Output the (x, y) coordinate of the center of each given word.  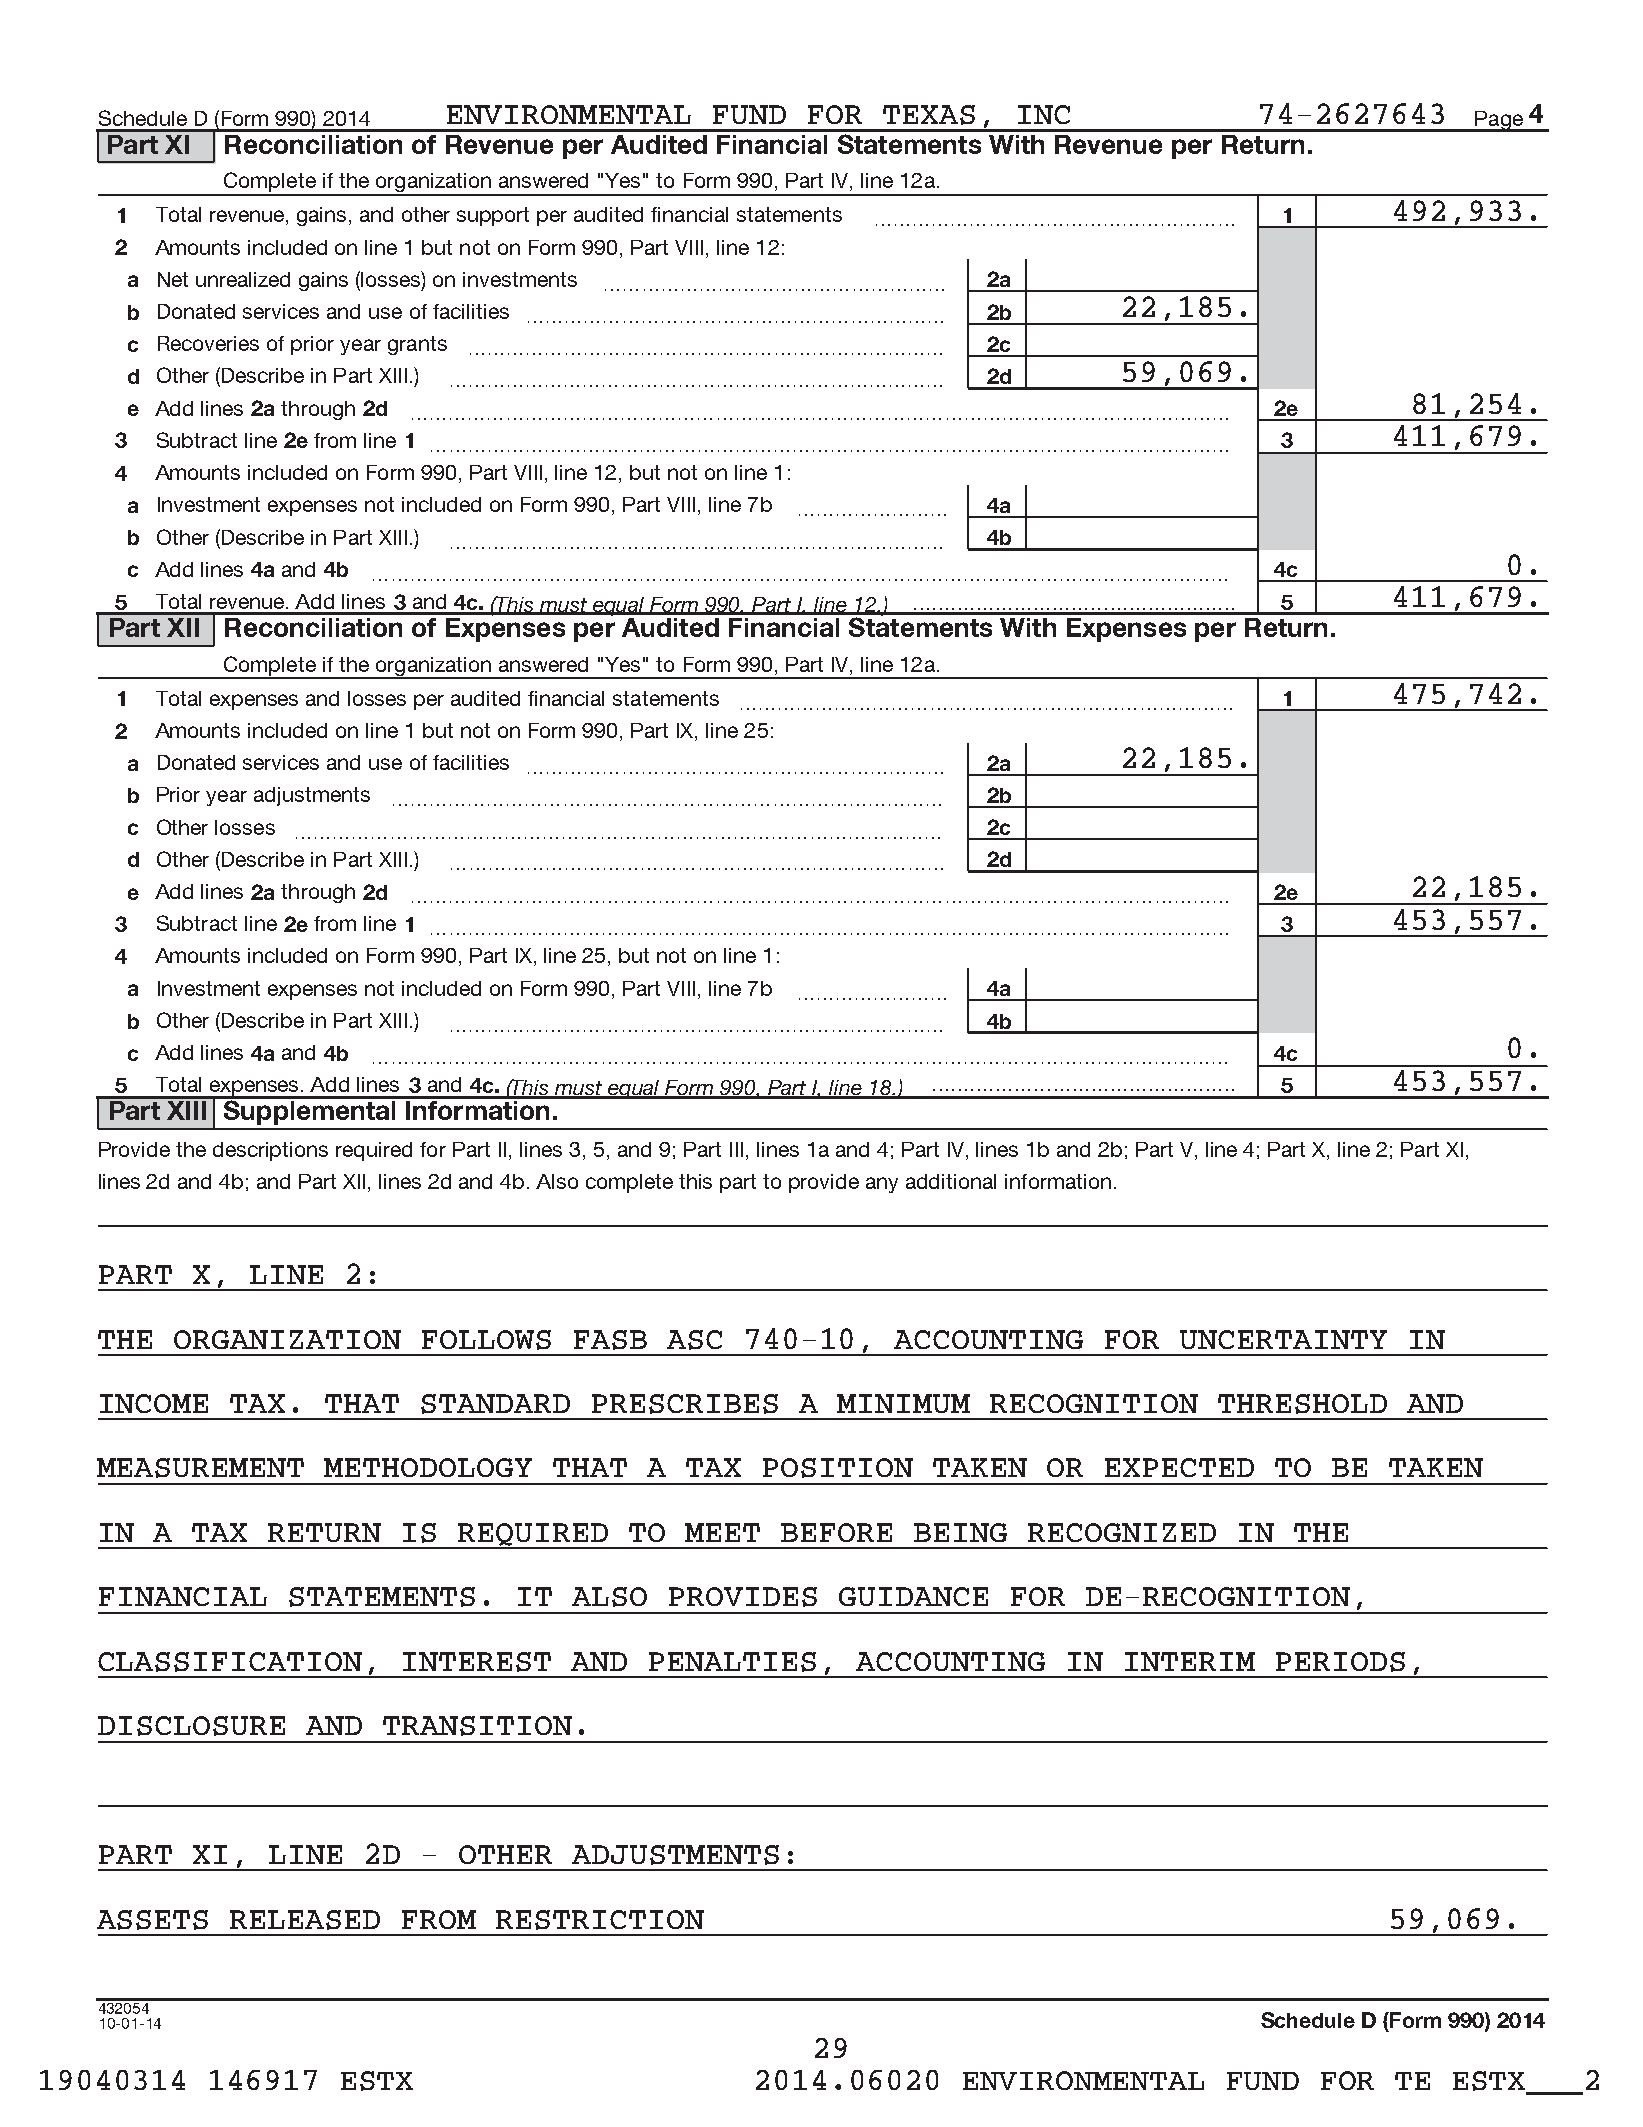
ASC (694, 1340)
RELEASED (305, 1920)
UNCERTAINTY (1283, 1339)
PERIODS (1340, 1662)
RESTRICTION (600, 1920)
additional (951, 1181)
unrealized (243, 279)
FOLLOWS (486, 1340)
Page (1499, 121)
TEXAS (929, 115)
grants (417, 345)
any (882, 1185)
